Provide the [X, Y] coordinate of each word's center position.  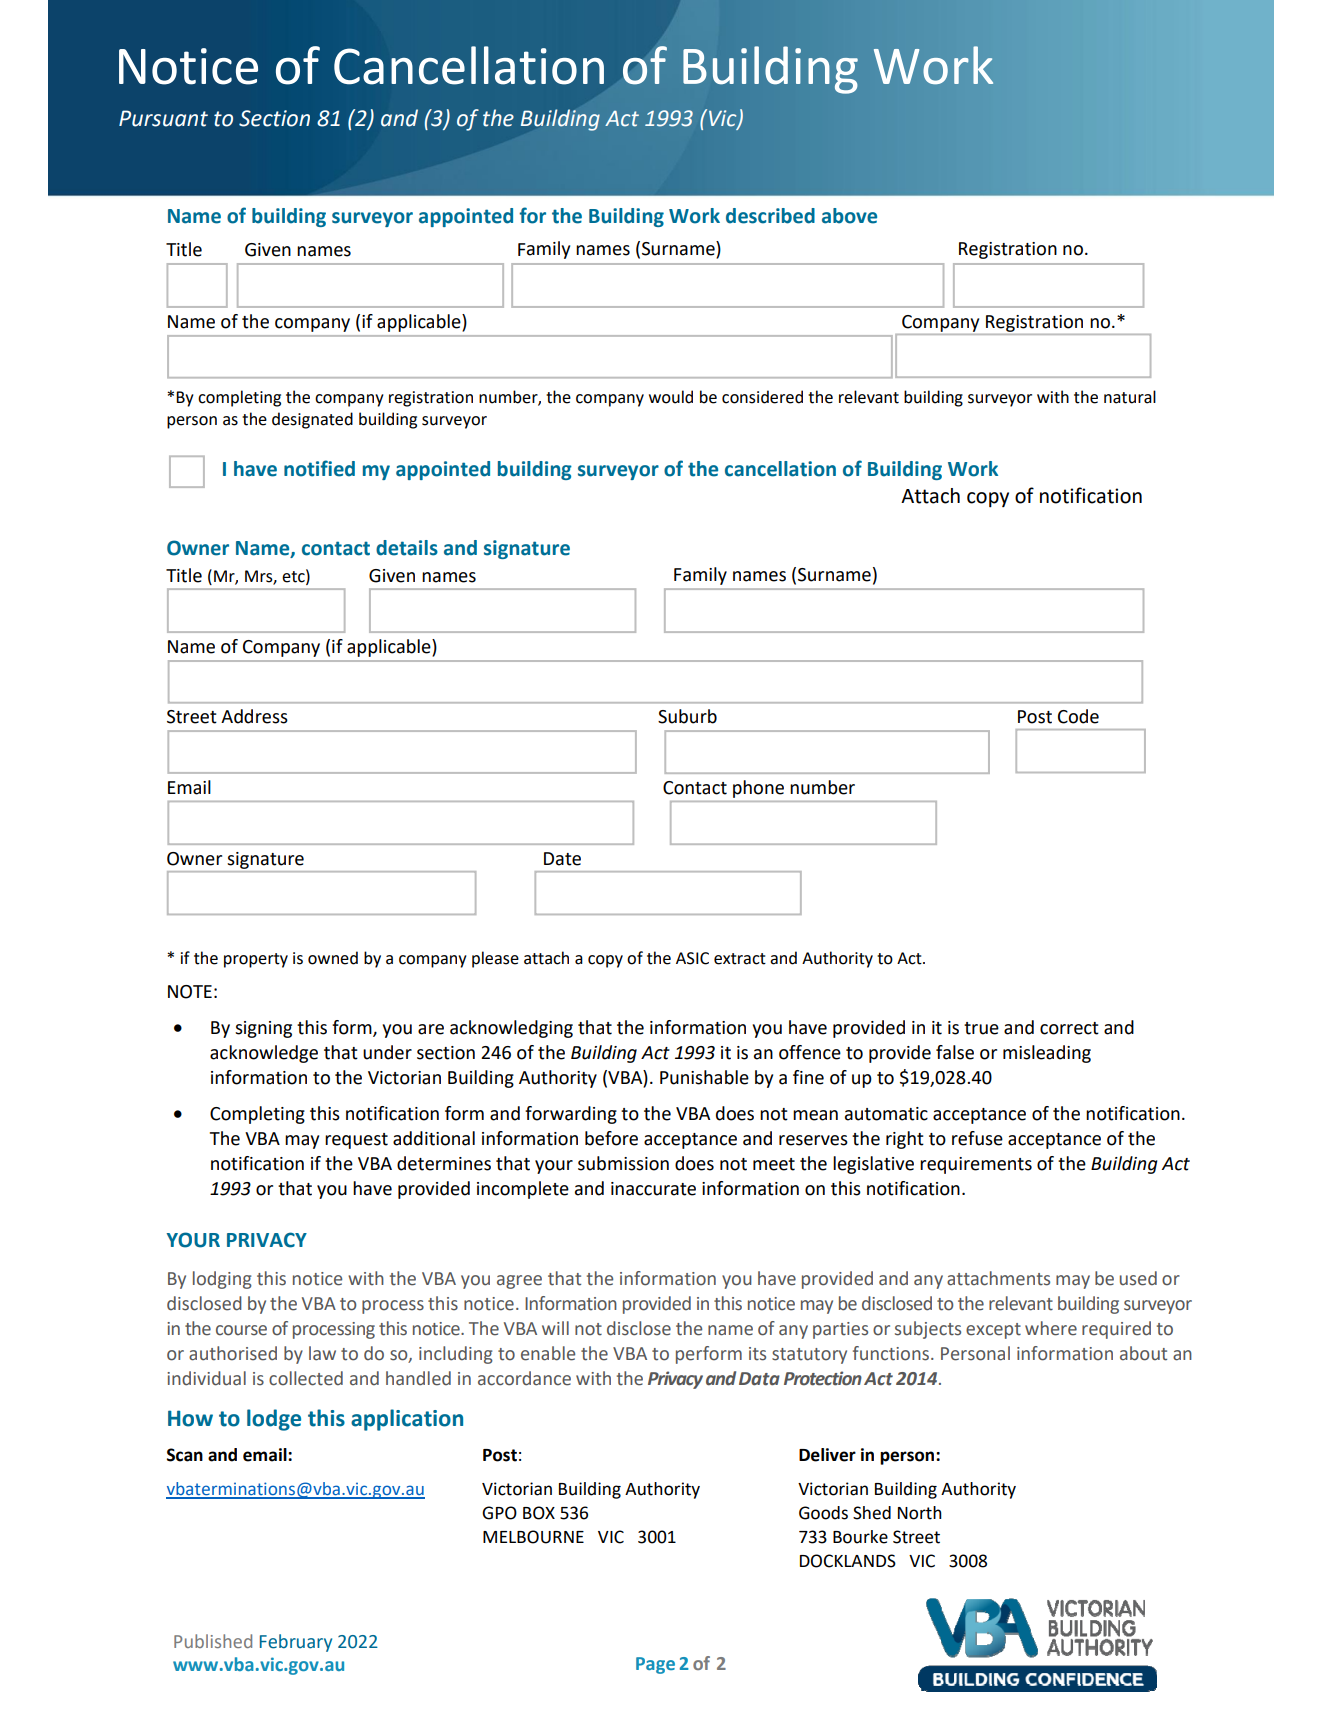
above [849, 216]
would [671, 397]
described [770, 216]
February [296, 1643]
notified [319, 468]
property [256, 960]
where [1051, 1328]
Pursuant [163, 118]
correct [1069, 1028]
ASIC [692, 958]
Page [655, 1665]
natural [1130, 397]
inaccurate [653, 1189]
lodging [222, 1280]
